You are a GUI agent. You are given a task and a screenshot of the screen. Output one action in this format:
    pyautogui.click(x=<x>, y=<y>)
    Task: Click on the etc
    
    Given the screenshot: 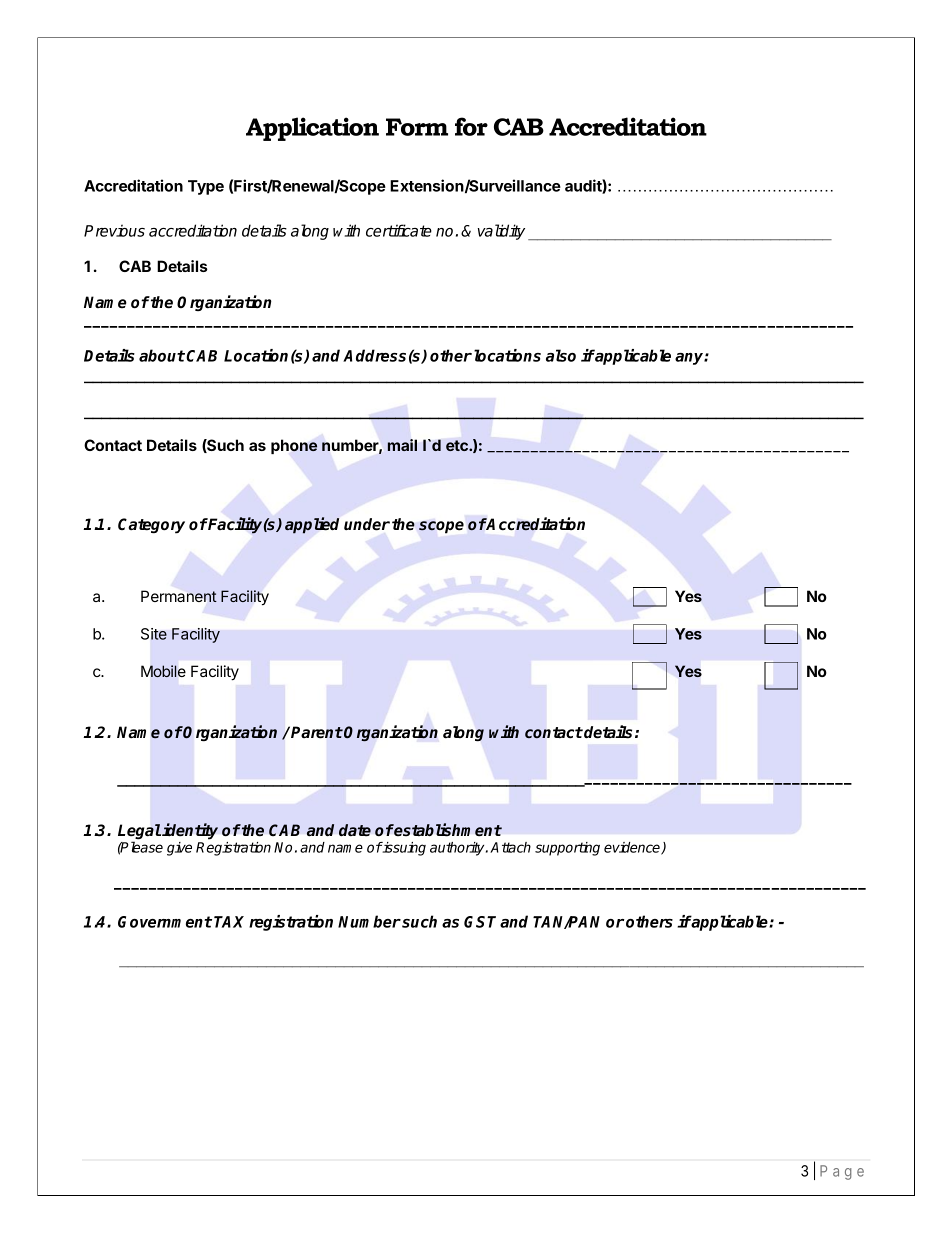 What is the action you would take?
    pyautogui.click(x=458, y=445)
